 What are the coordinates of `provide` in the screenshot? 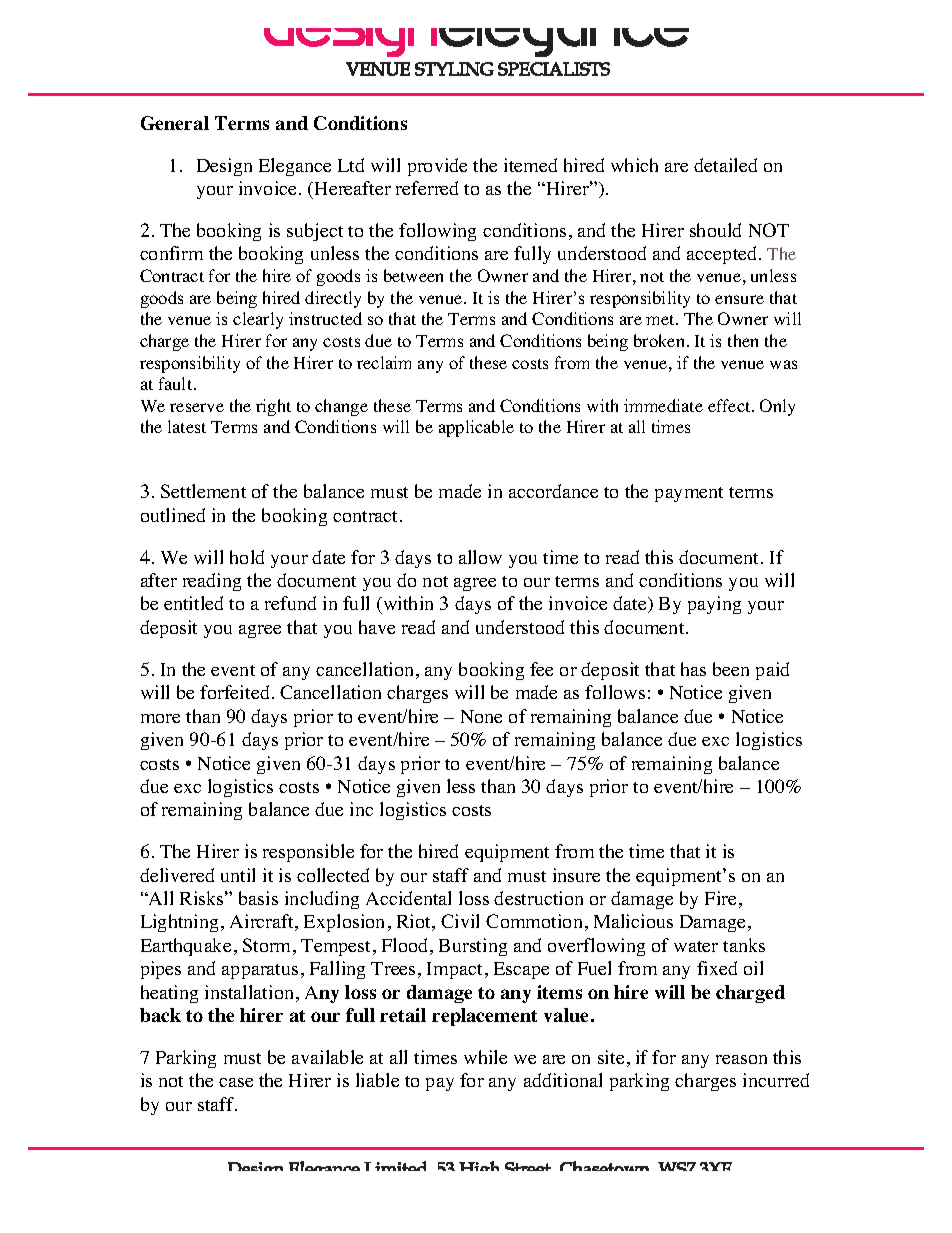 It's located at (437, 167).
